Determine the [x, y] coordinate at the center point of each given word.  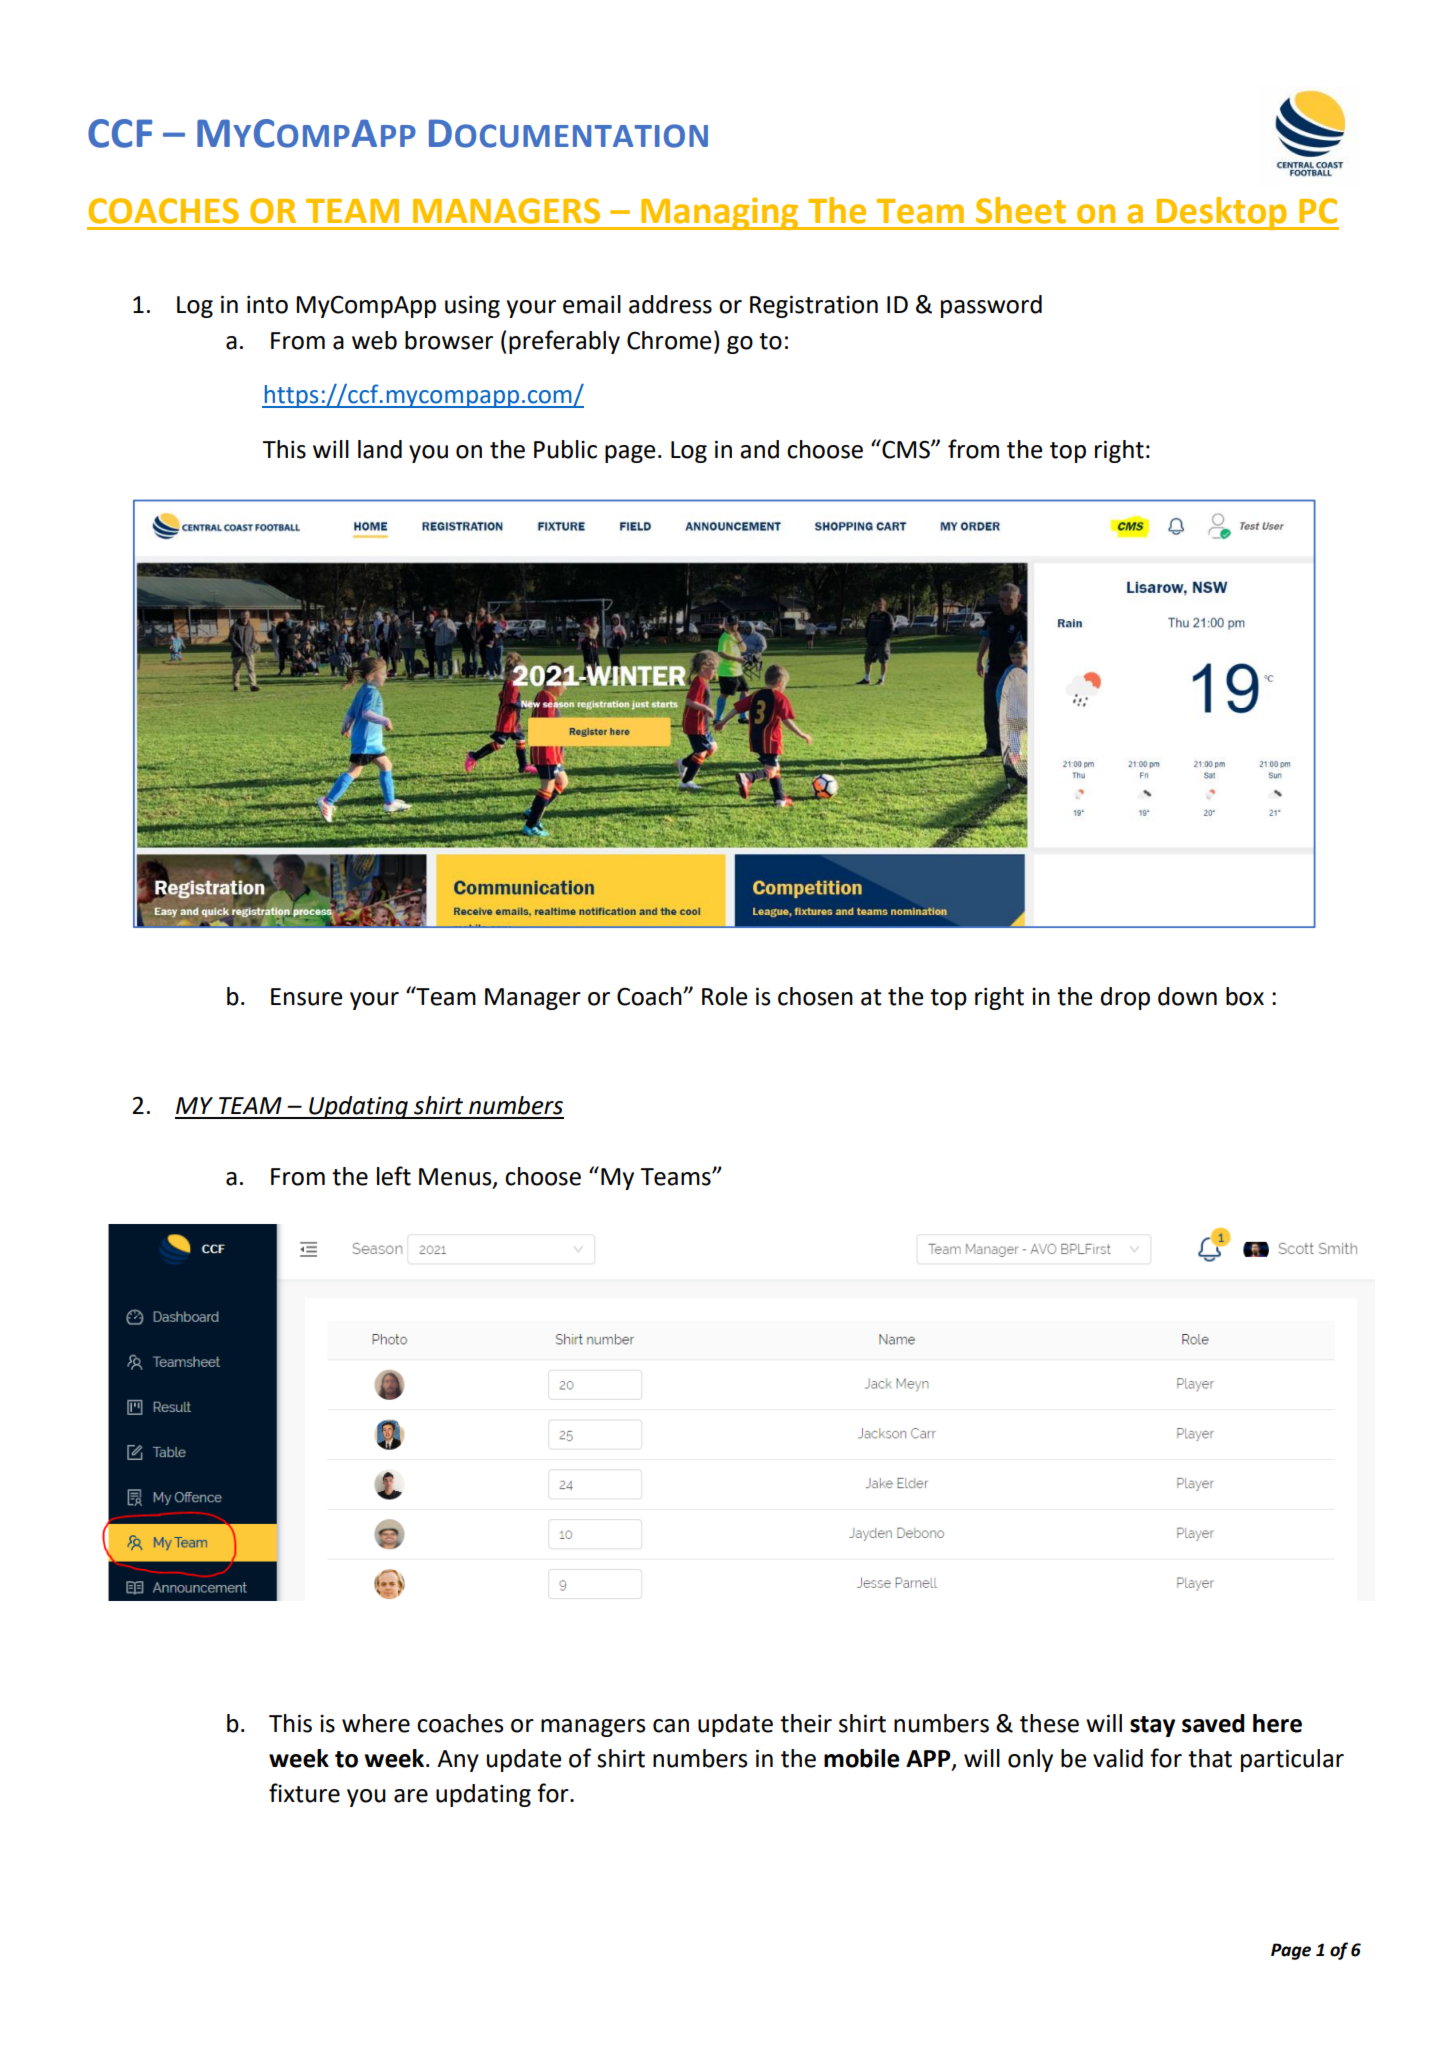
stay [1152, 1726]
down [1187, 996]
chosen [815, 996]
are [411, 1796]
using [472, 307]
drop [1125, 998]
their [806, 1723]
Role [724, 996]
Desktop [1222, 213]
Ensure [306, 997]
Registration [814, 306]
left [394, 1176]
